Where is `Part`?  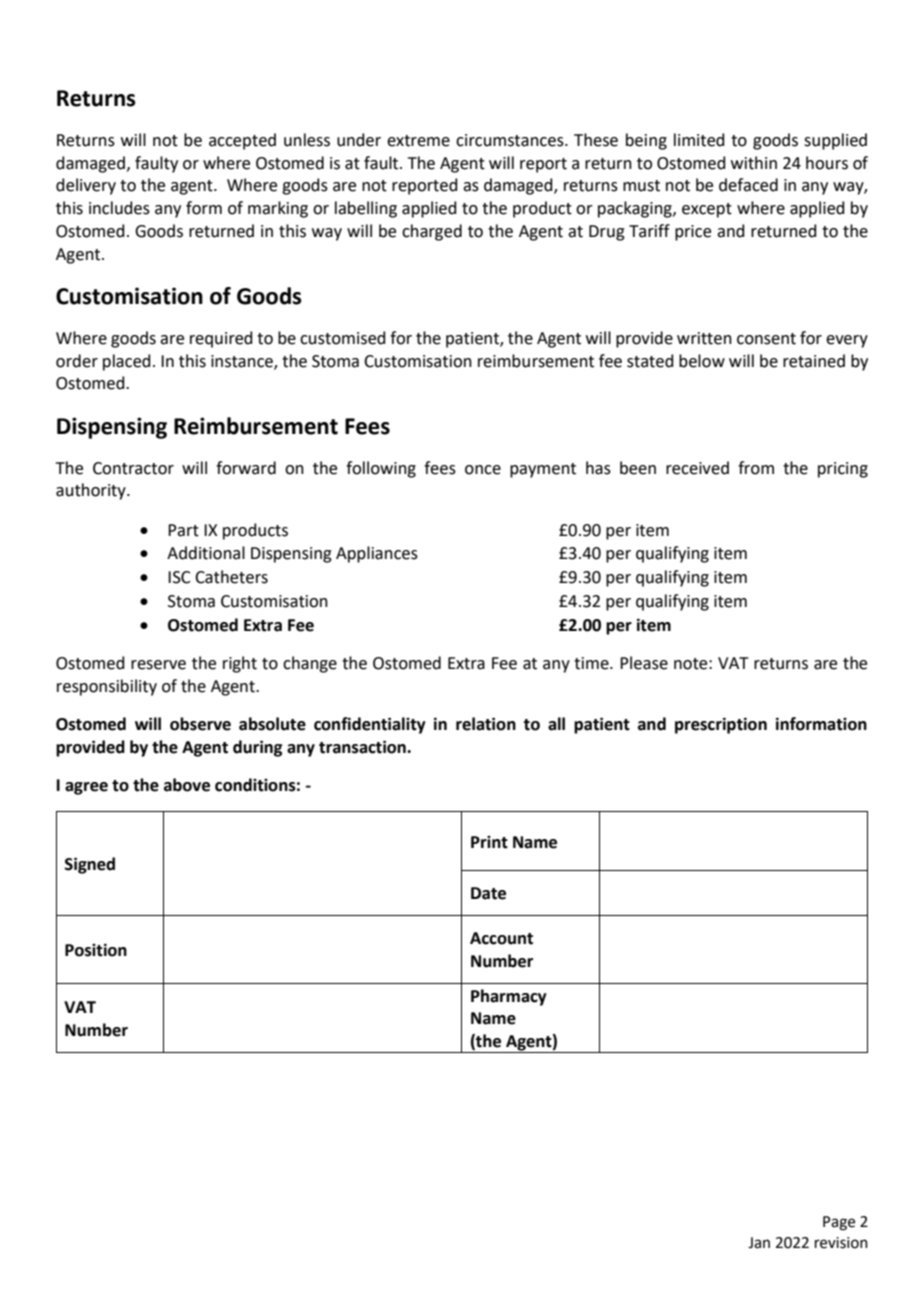
Part is located at coordinates (183, 530).
